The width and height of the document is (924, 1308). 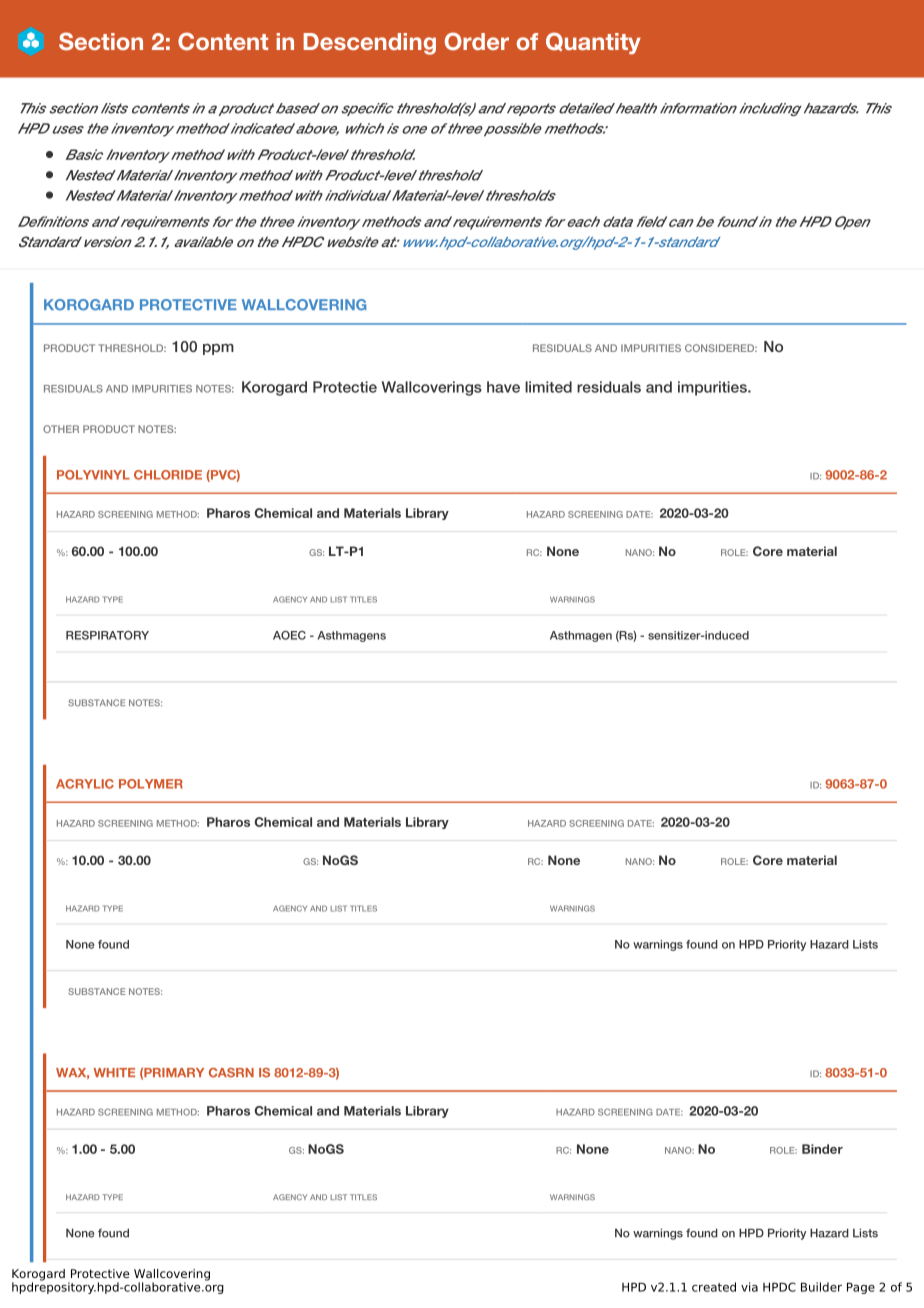 What do you see at coordinates (114, 1072) in the document?
I see `WHITE` at bounding box center [114, 1072].
